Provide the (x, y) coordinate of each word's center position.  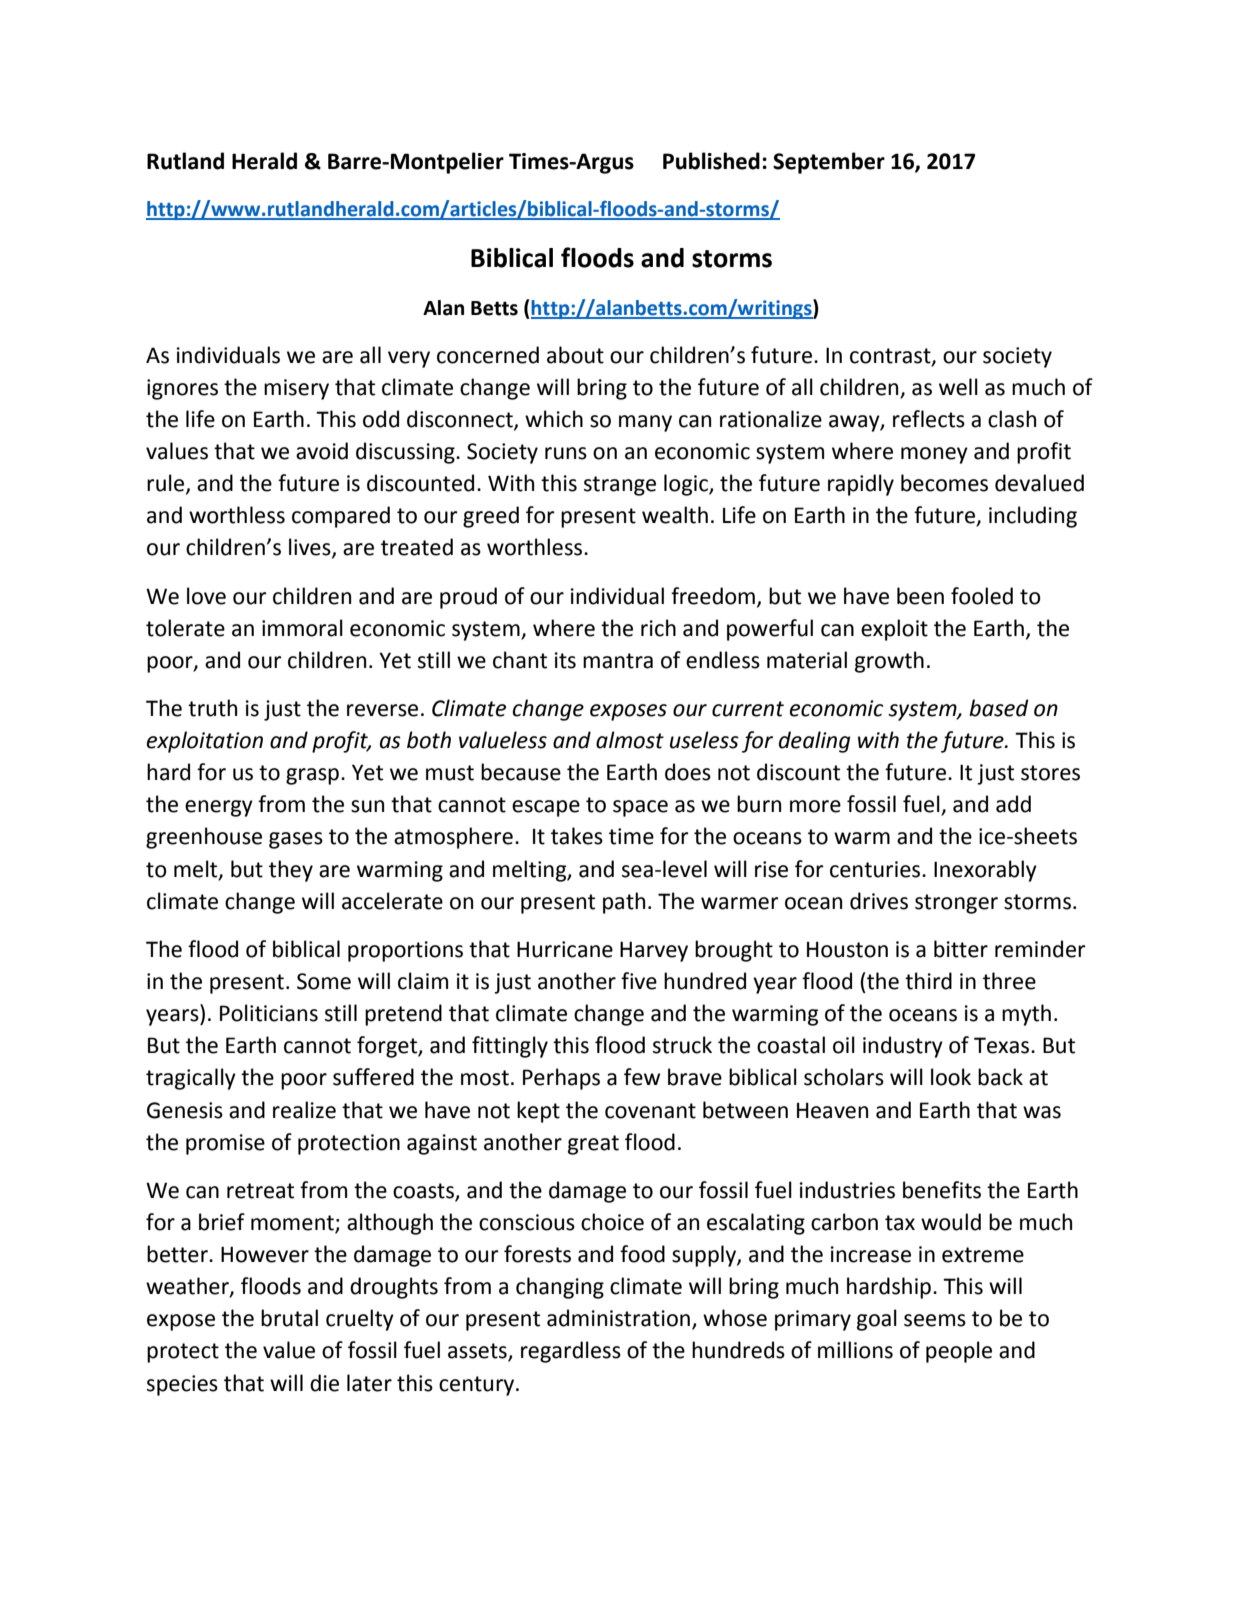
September (829, 163)
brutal (289, 1318)
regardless (571, 1352)
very (409, 359)
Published (711, 161)
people (959, 1352)
